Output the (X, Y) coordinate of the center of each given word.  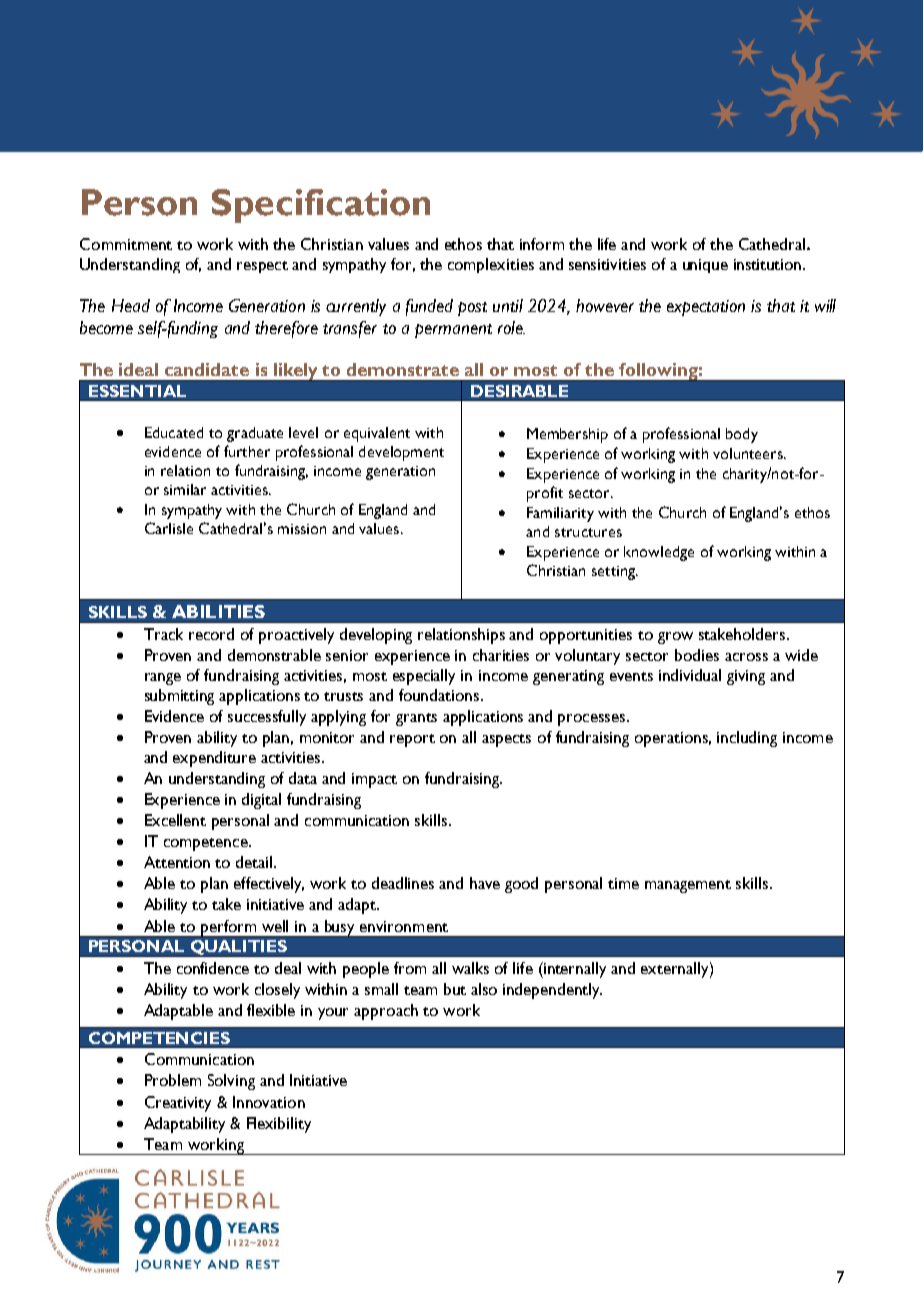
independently (552, 991)
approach (386, 1012)
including (747, 739)
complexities (491, 265)
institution (769, 264)
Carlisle (169, 528)
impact (374, 780)
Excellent (175, 820)
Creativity (178, 1104)
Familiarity (560, 514)
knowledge (659, 553)
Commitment (126, 244)
